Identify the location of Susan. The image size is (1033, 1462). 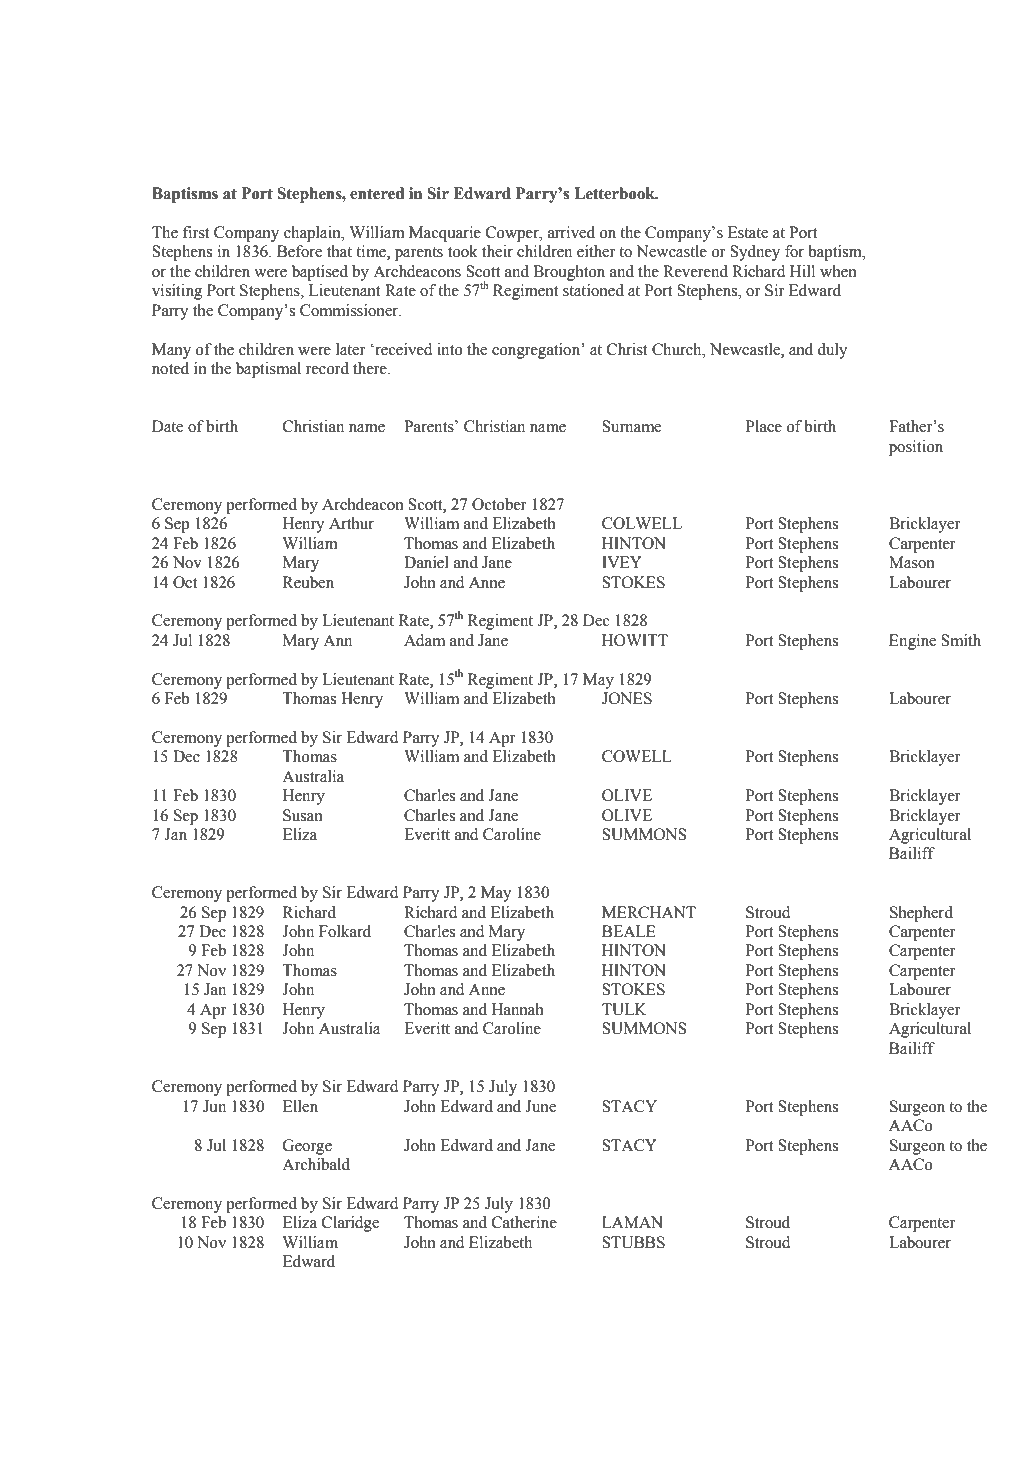
(303, 815).
